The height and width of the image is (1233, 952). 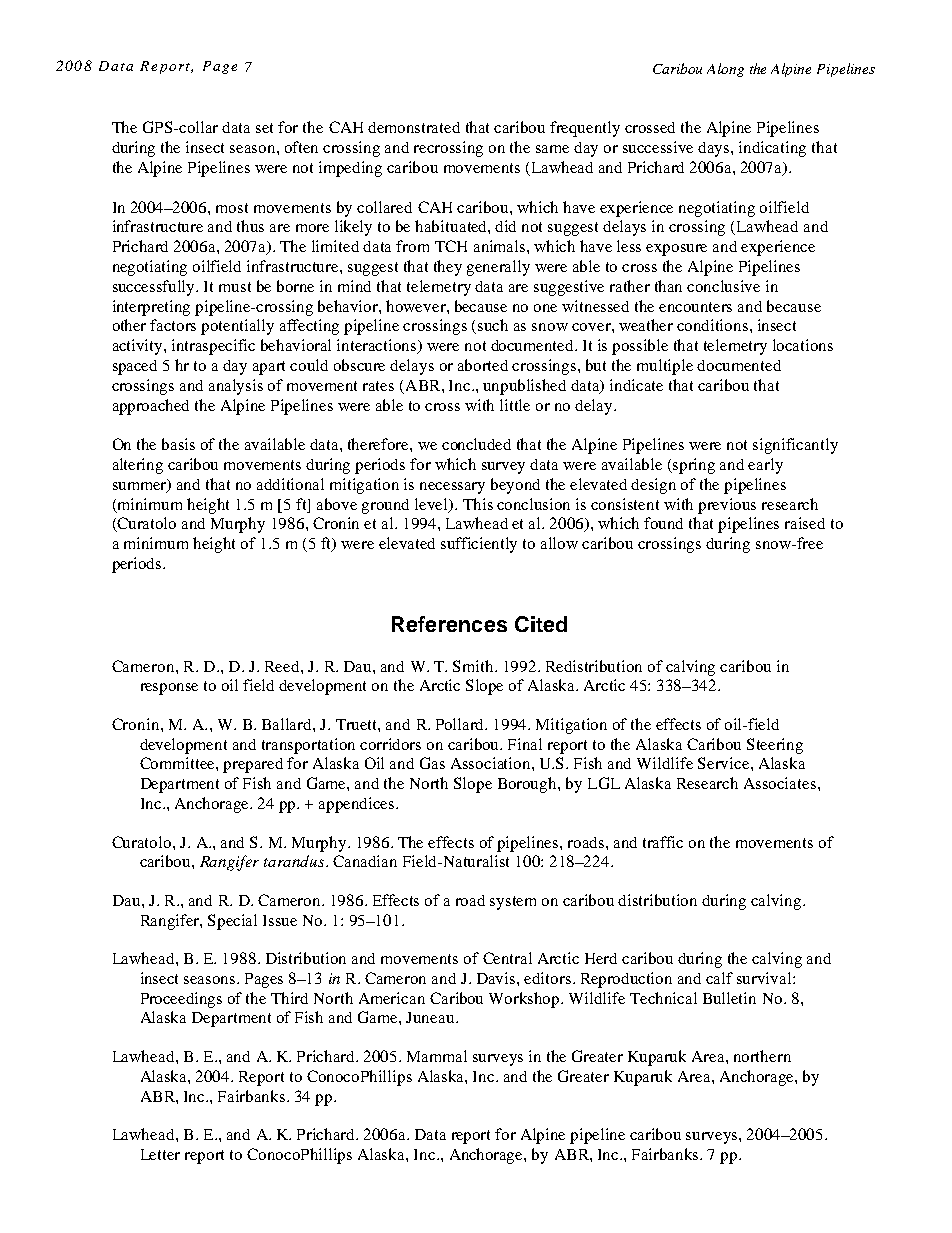 I want to click on demonstrated, so click(x=414, y=127).
